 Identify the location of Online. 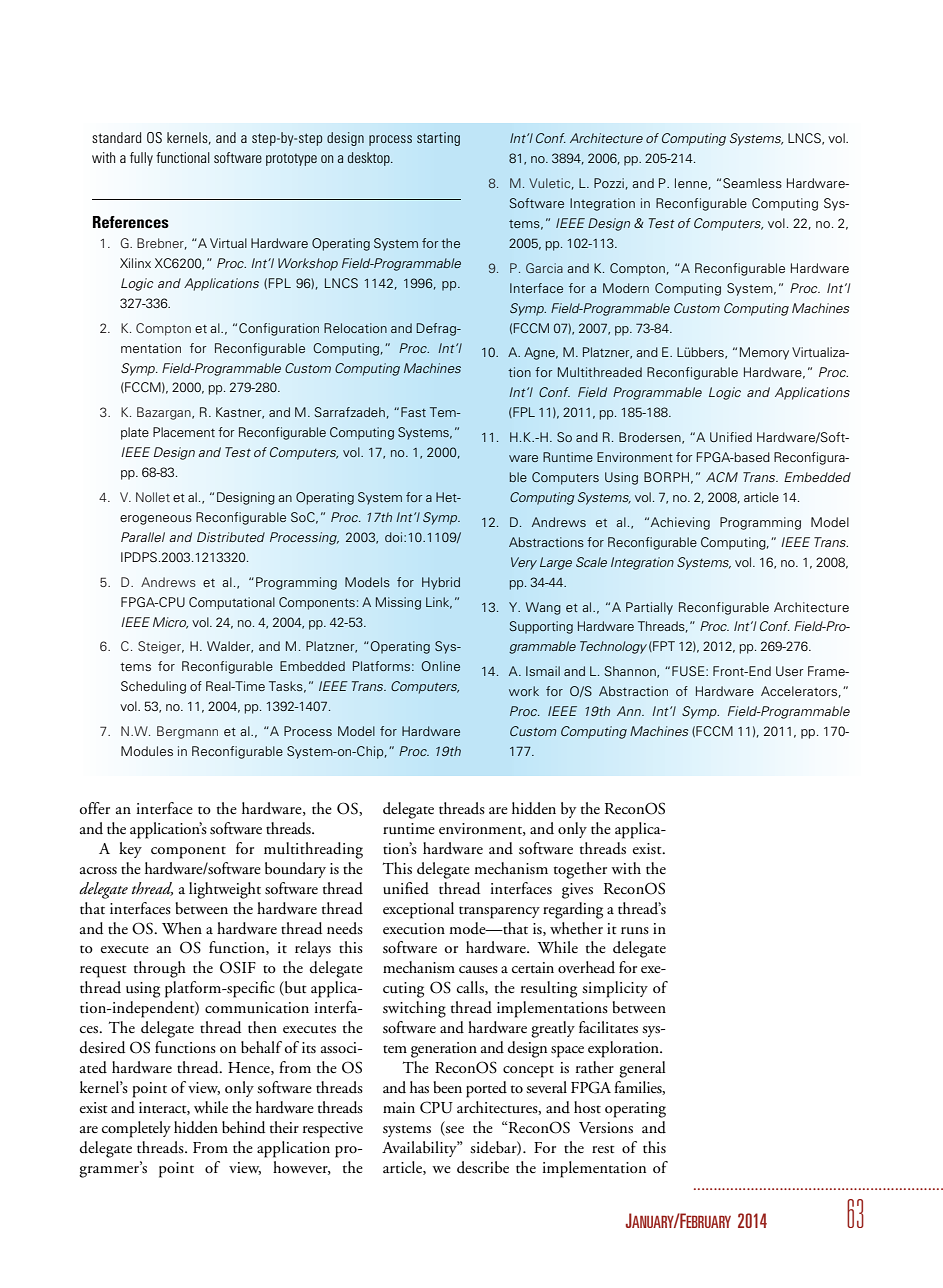
(441, 666).
